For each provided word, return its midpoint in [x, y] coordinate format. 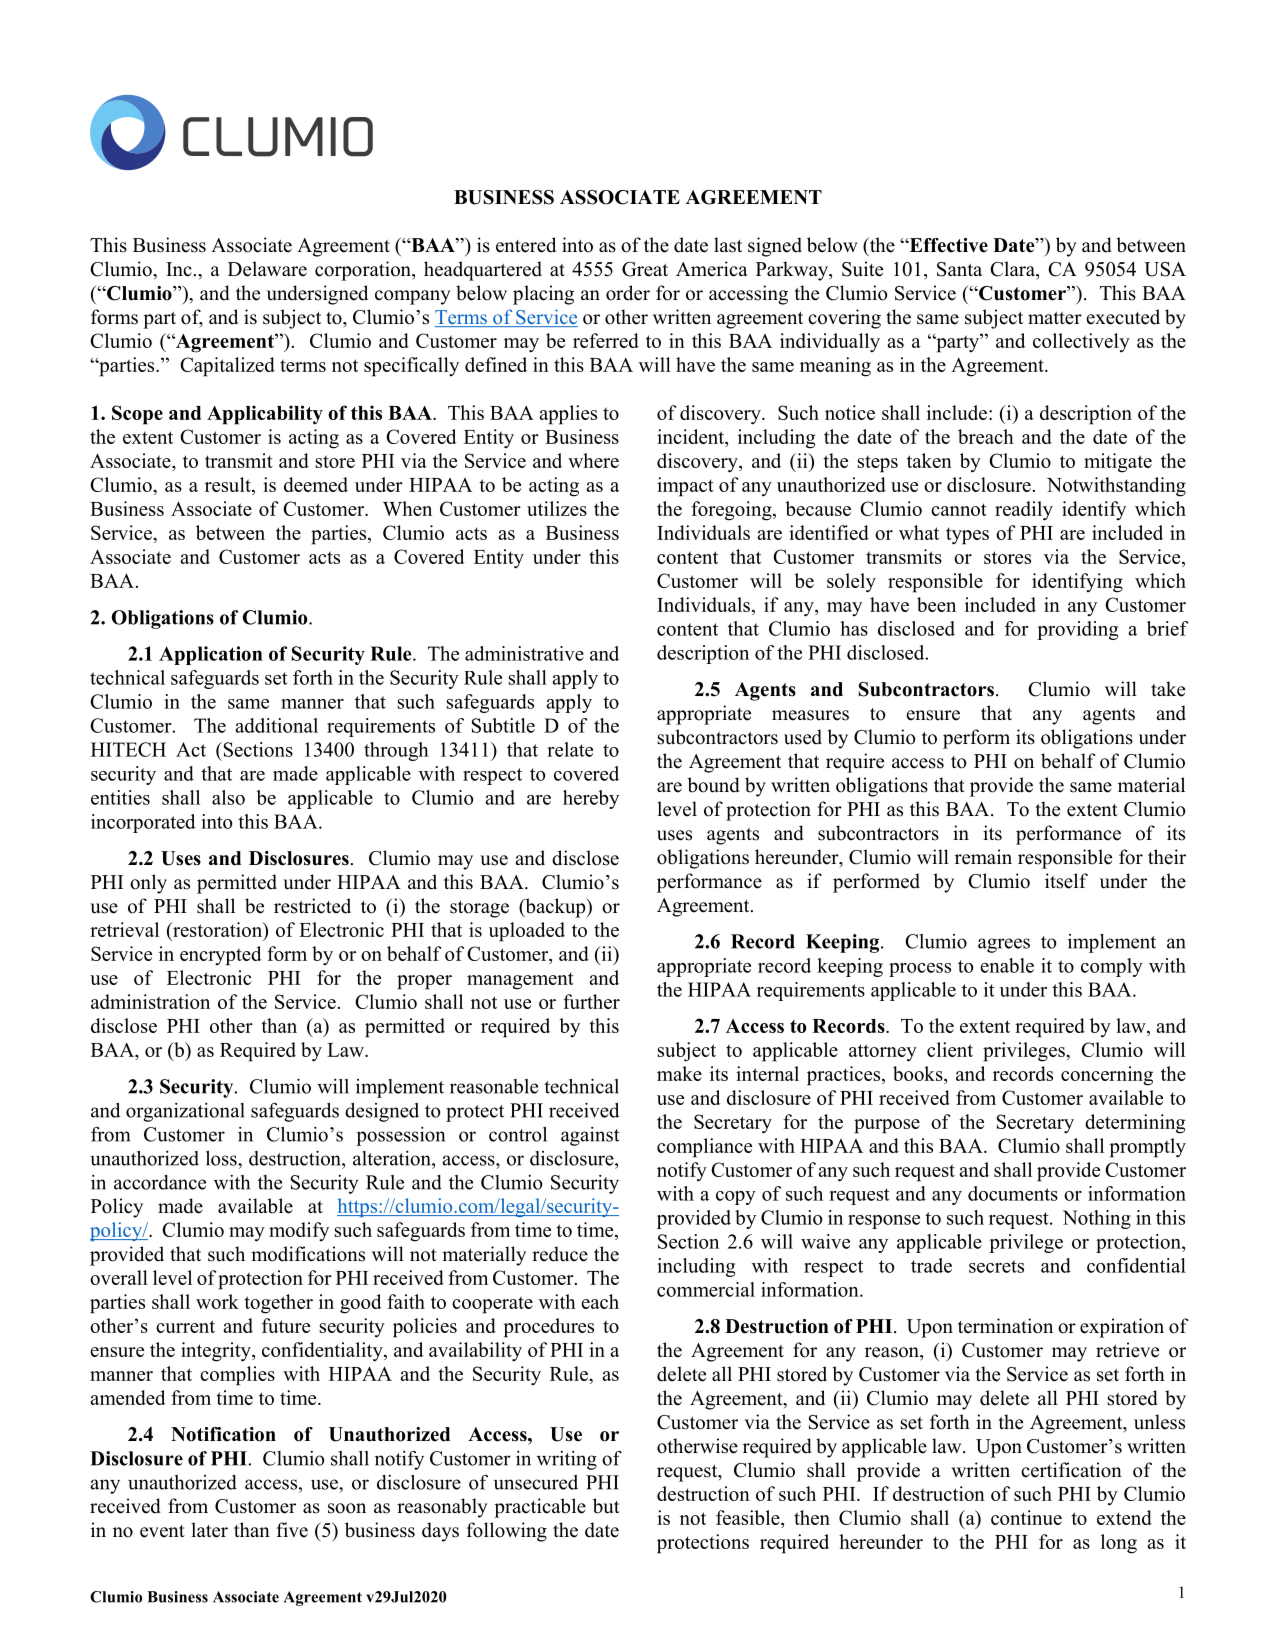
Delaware [267, 269]
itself [1066, 881]
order [628, 293]
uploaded [527, 932]
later [209, 1530]
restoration [217, 929]
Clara [1014, 270]
